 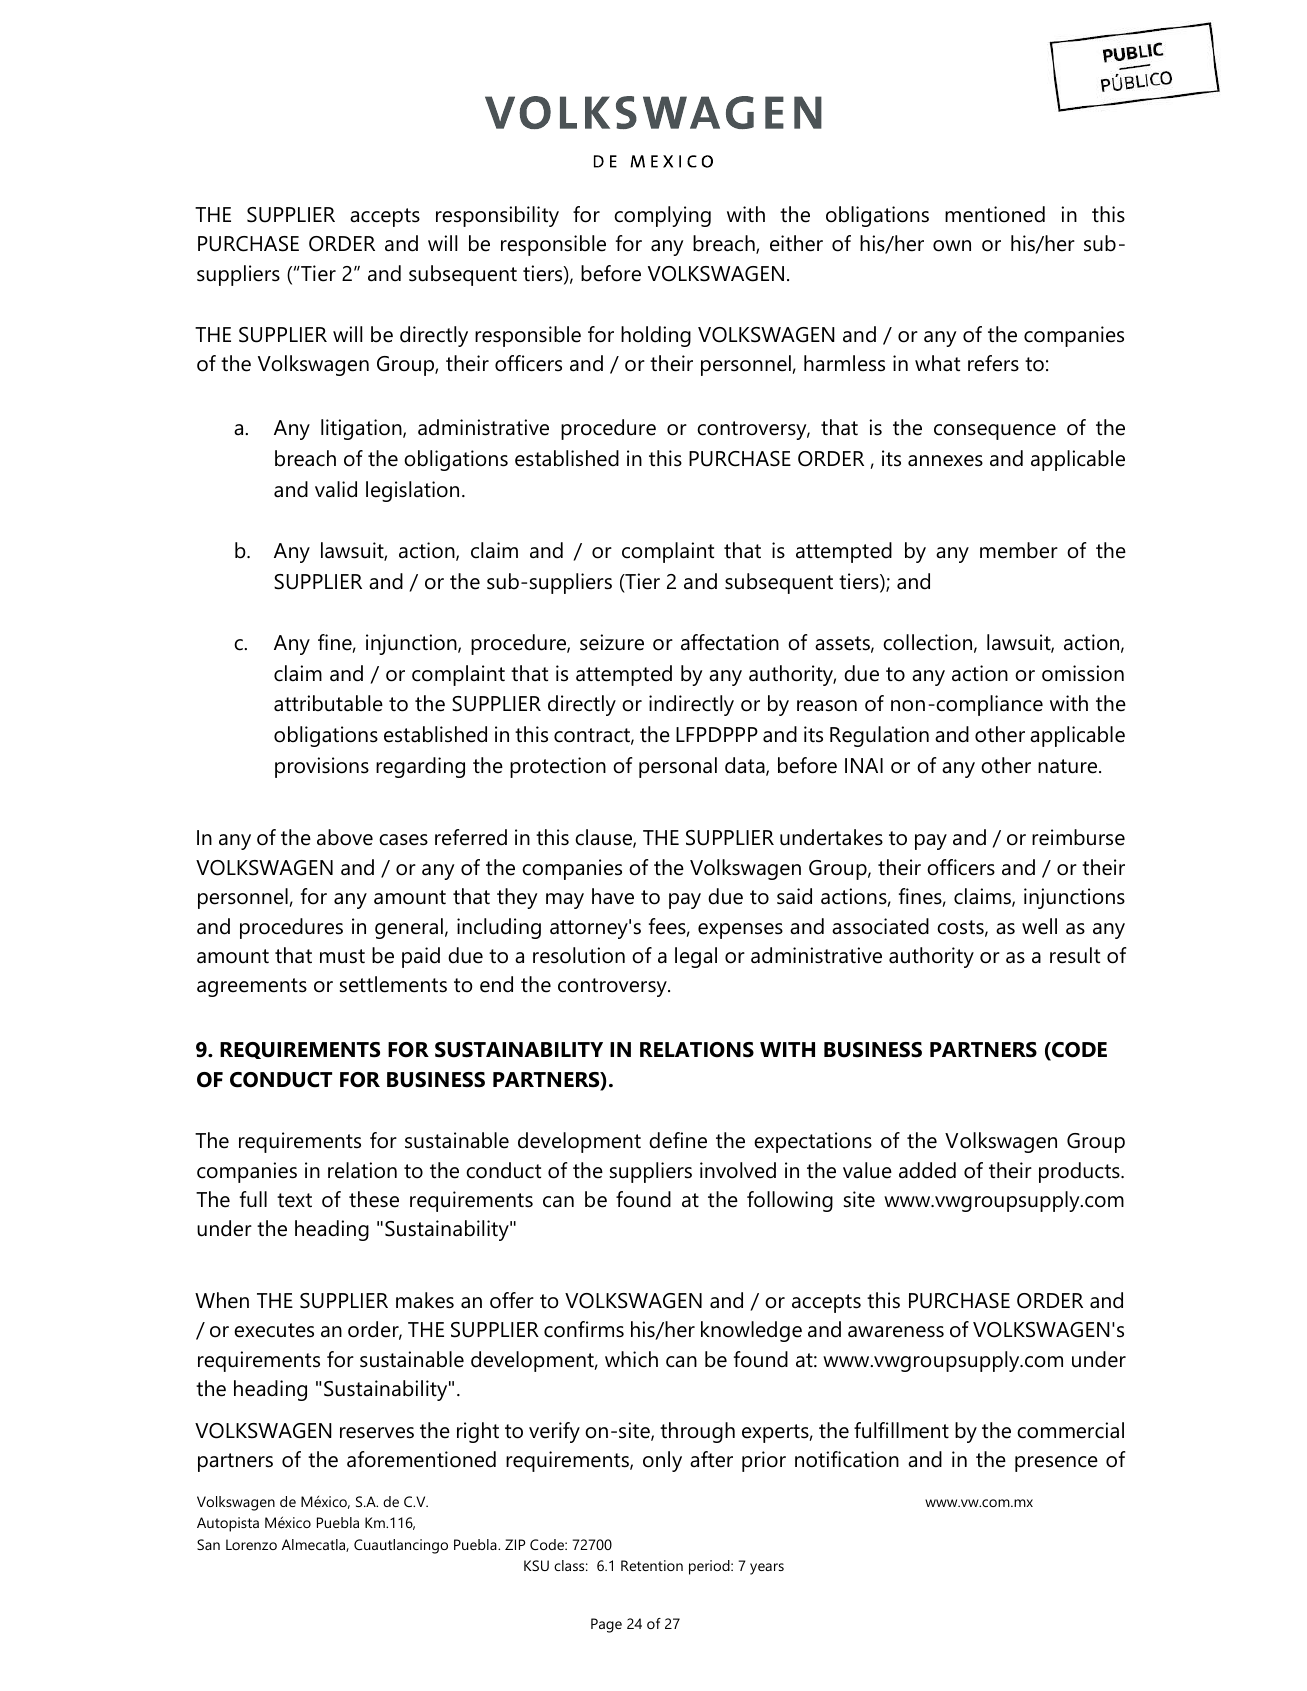 I want to click on well, so click(x=1039, y=926).
